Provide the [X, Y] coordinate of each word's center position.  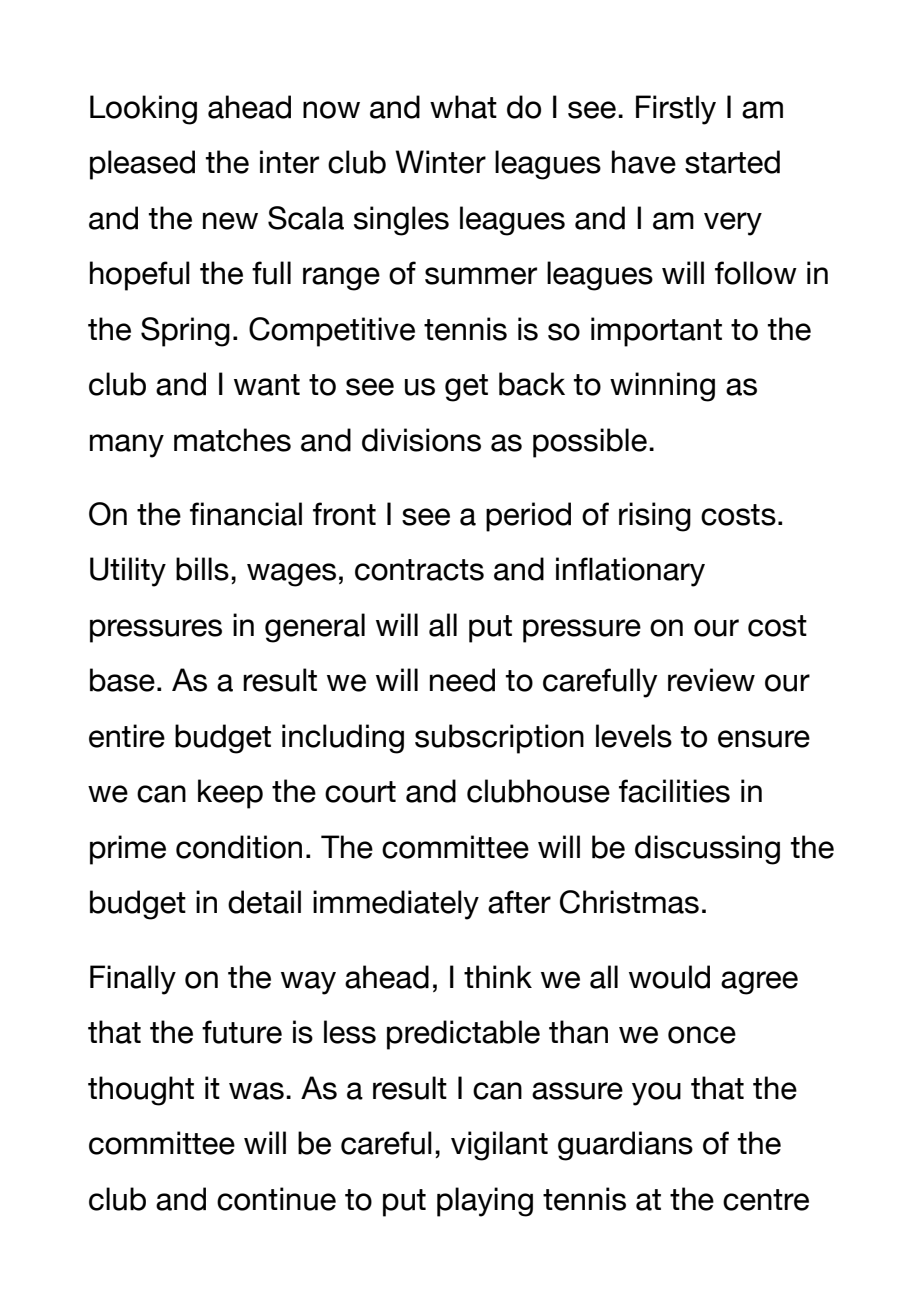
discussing [707, 850]
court [360, 792]
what [463, 107]
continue [276, 1199]
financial [246, 514]
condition [239, 847]
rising [655, 517]
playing [485, 1202]
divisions [421, 440]
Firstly [676, 110]
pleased [142, 165]
